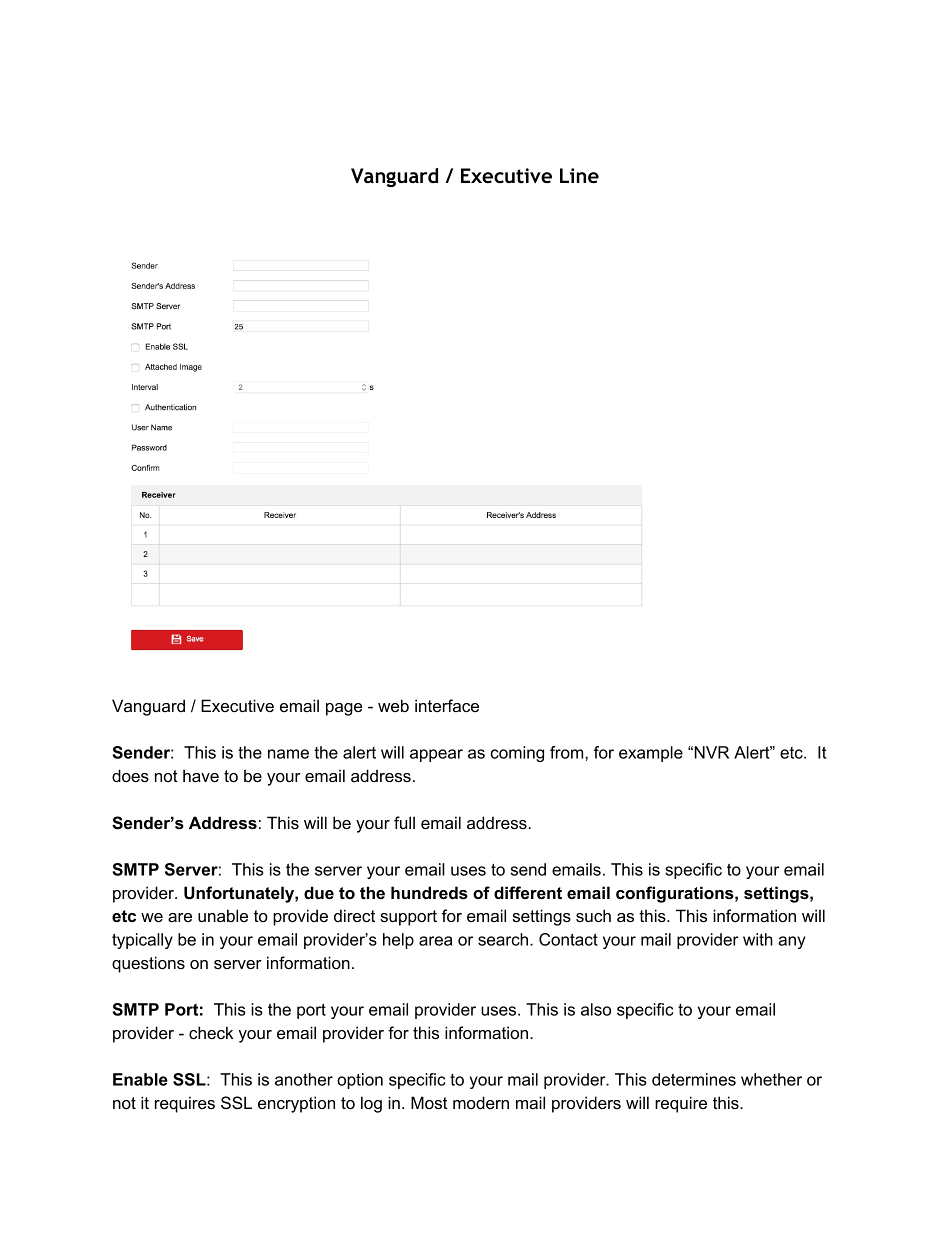 The height and width of the page is (1233, 952). Describe the element at coordinates (211, 1032) in the page. I see `check` at that location.
